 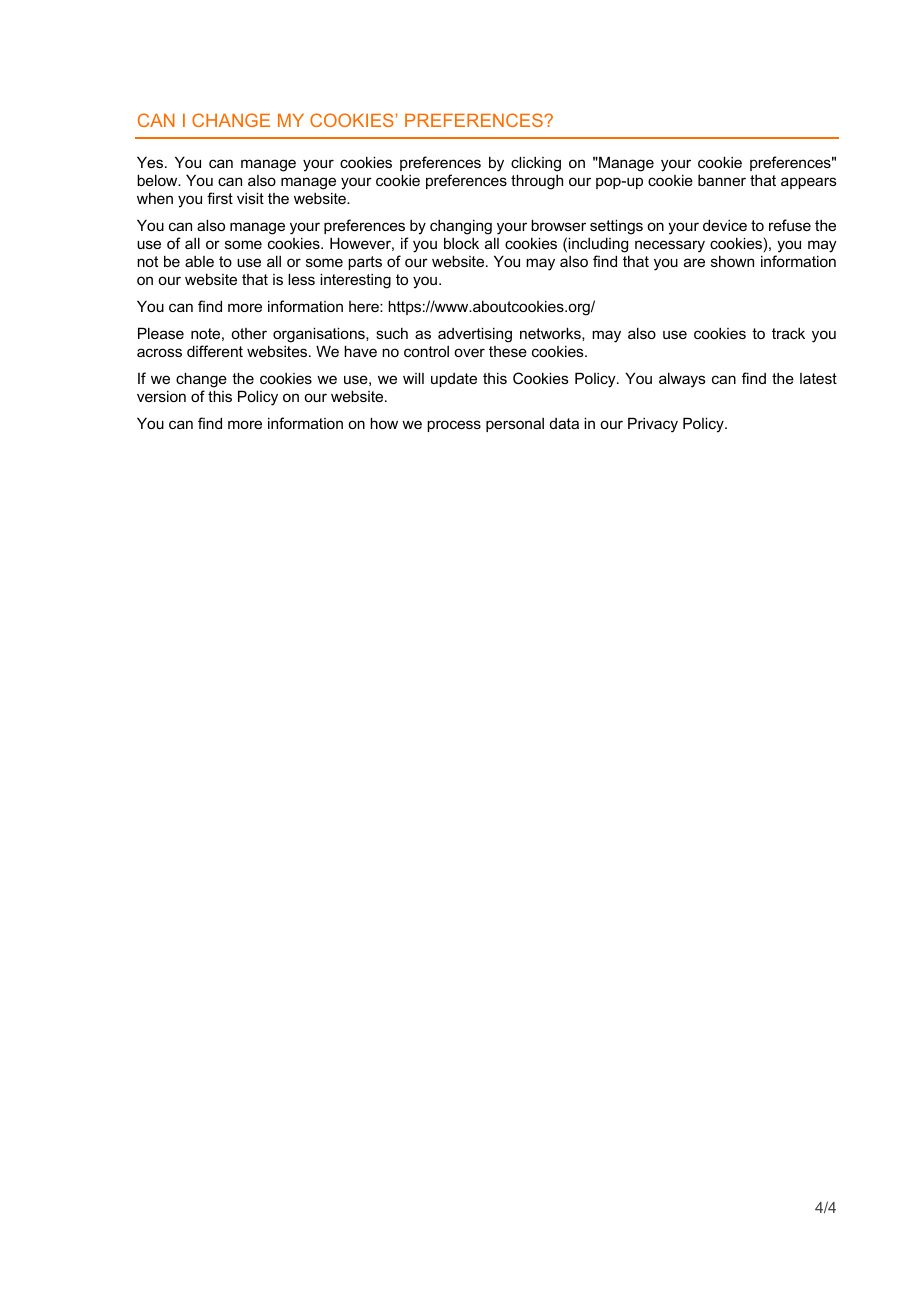 I want to click on less, so click(x=301, y=279).
